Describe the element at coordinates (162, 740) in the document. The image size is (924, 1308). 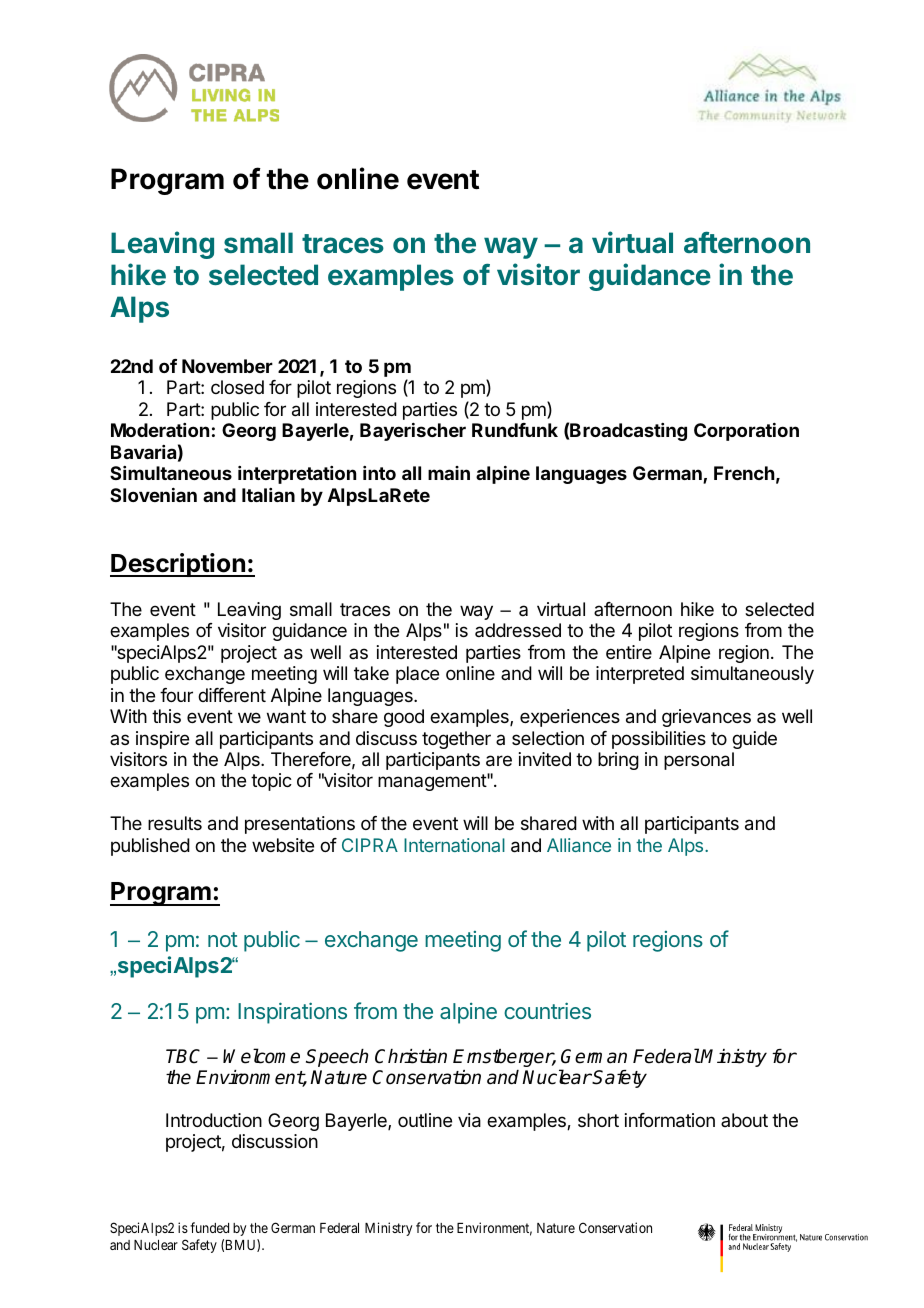
I see `inspire` at that location.
